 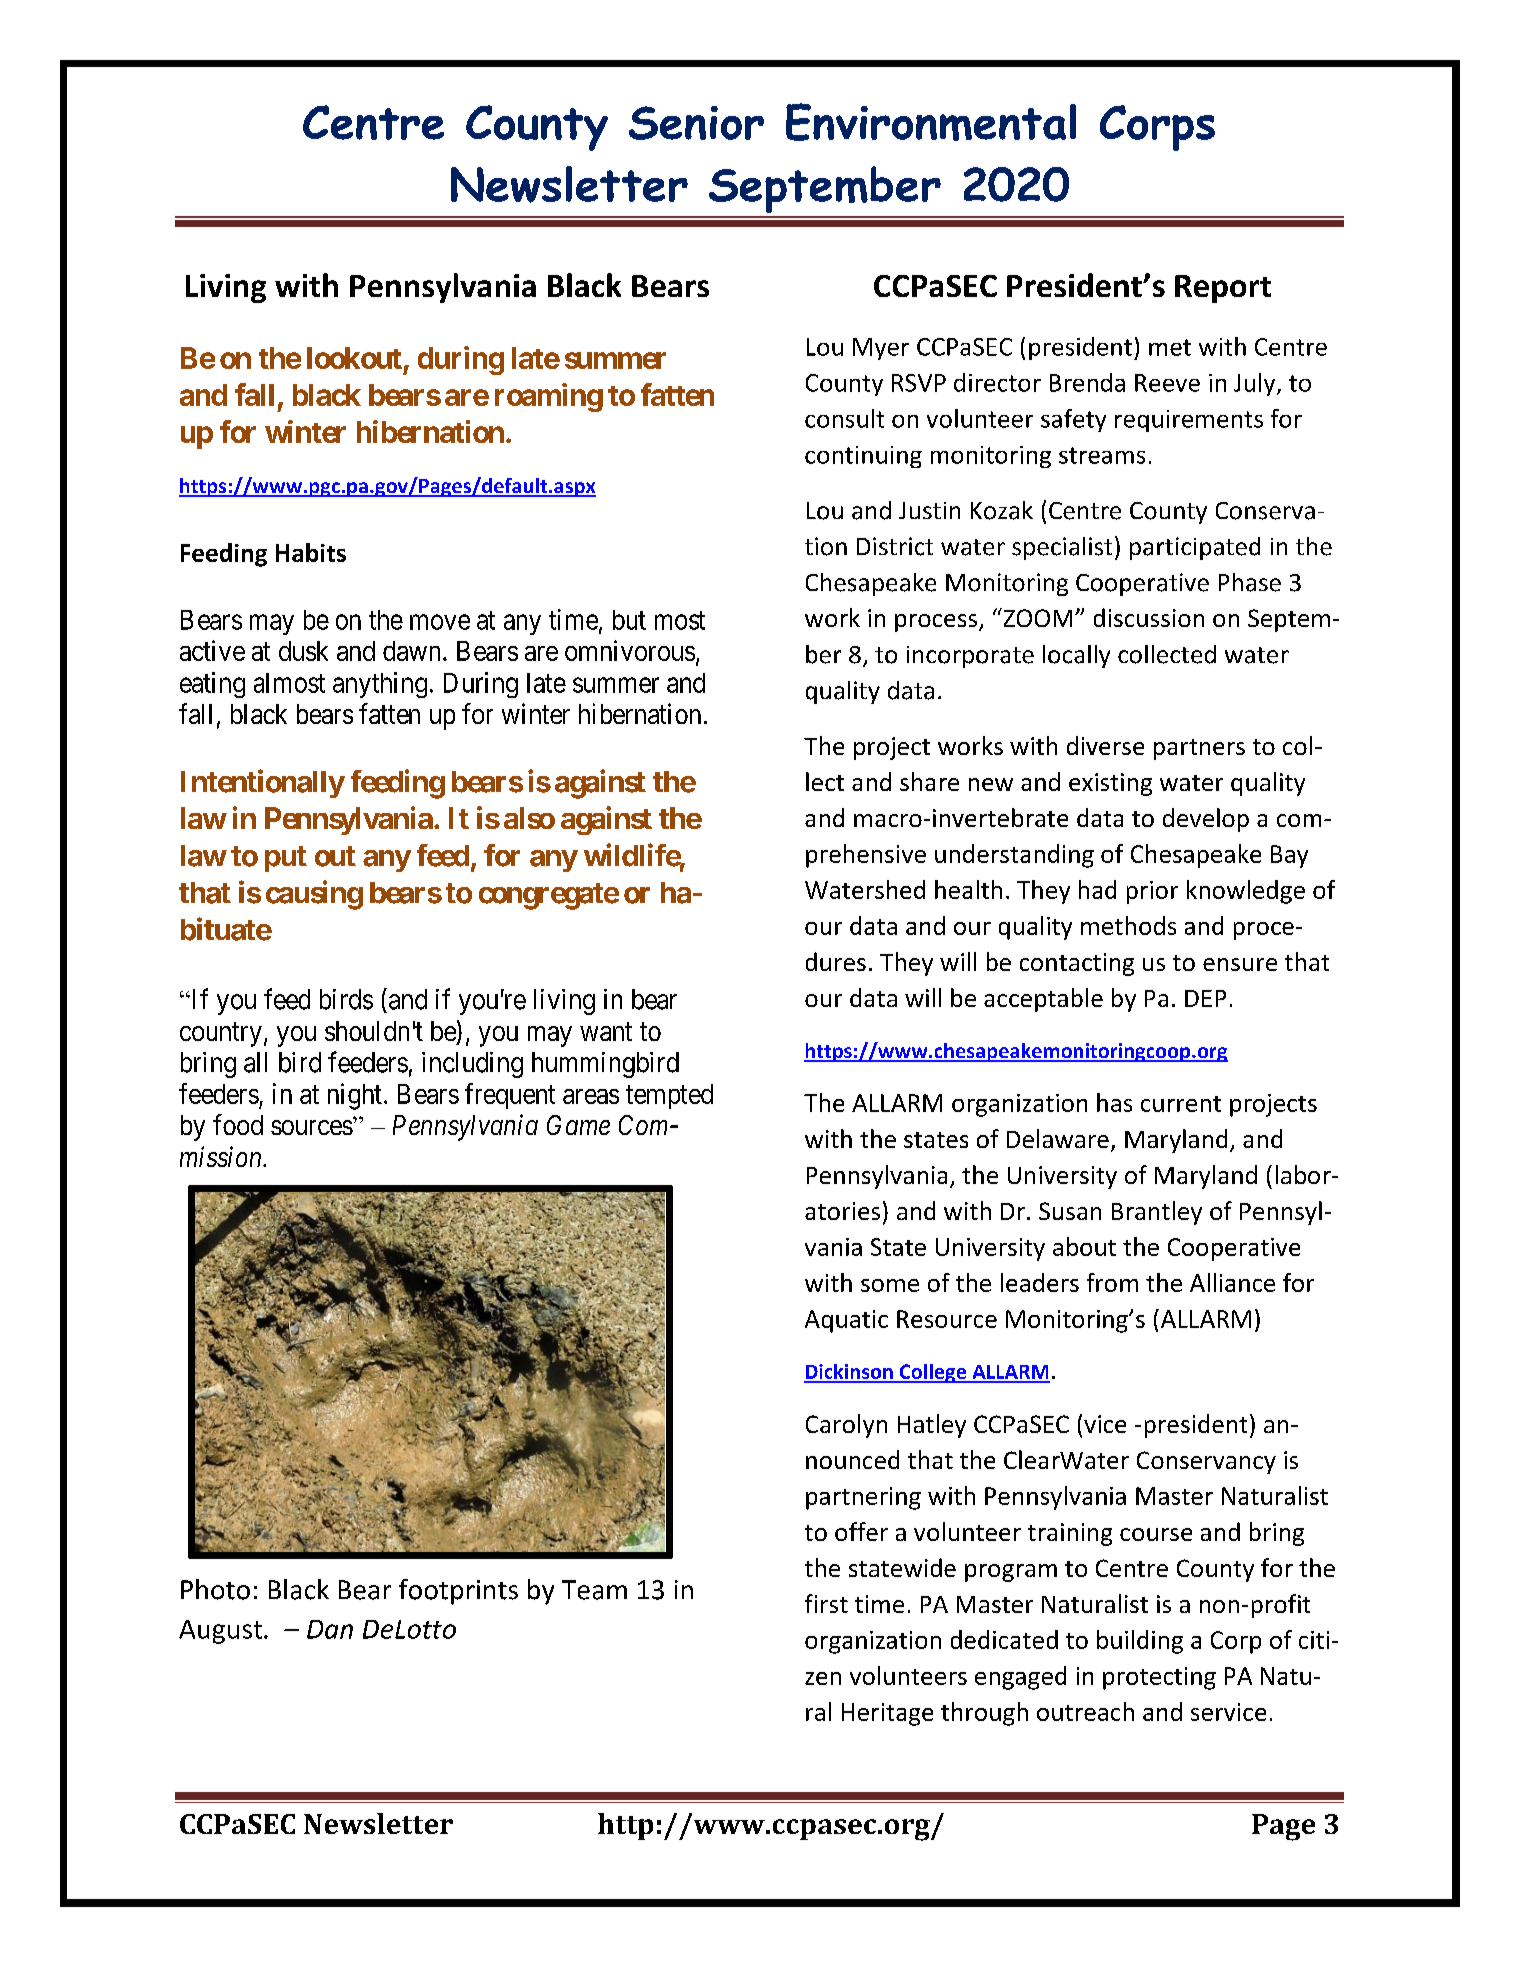 I want to click on first, so click(x=826, y=1603).
